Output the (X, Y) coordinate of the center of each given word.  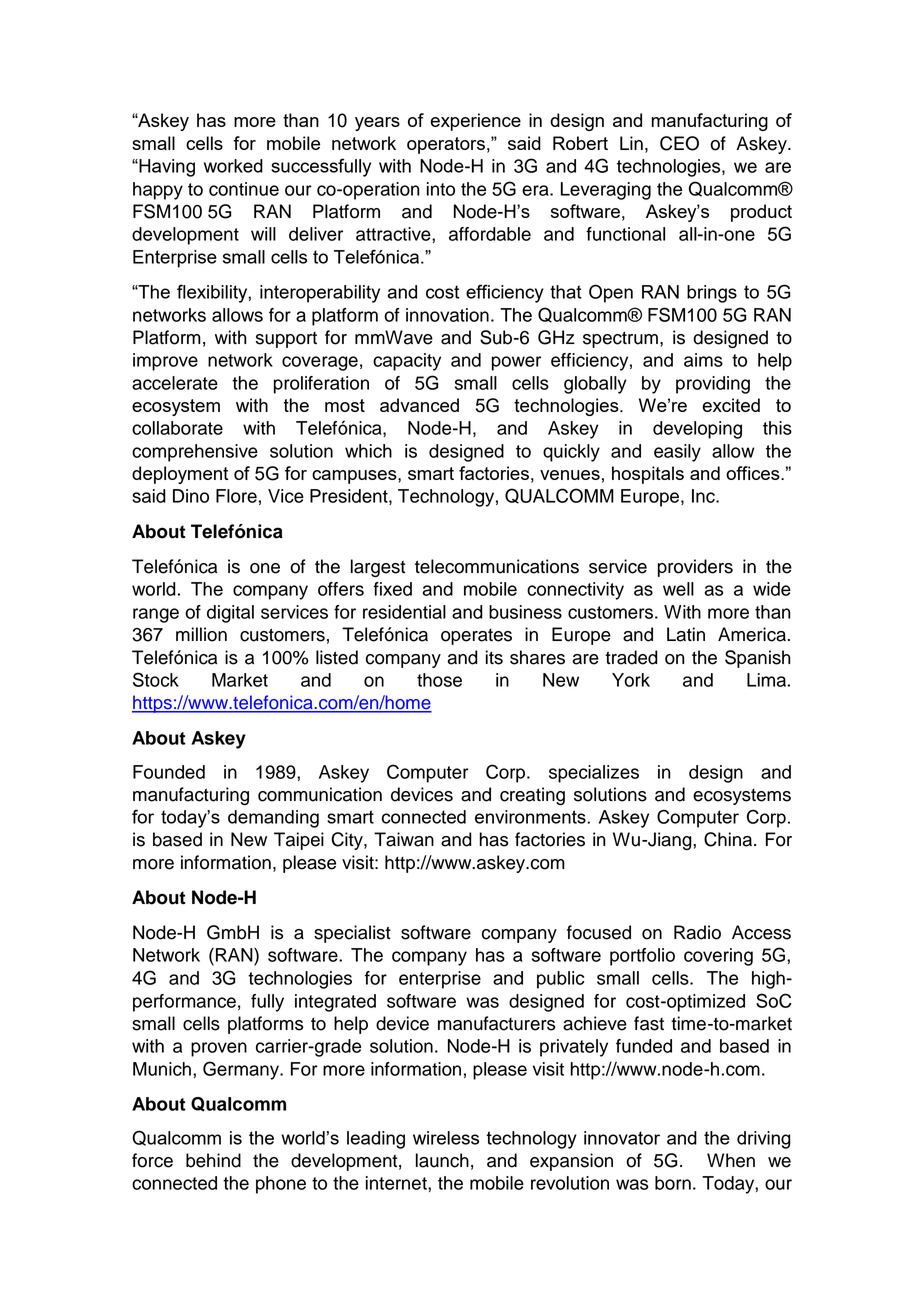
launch (442, 1160)
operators (446, 145)
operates (476, 637)
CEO (679, 143)
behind (213, 1160)
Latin (686, 634)
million (201, 634)
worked (233, 166)
